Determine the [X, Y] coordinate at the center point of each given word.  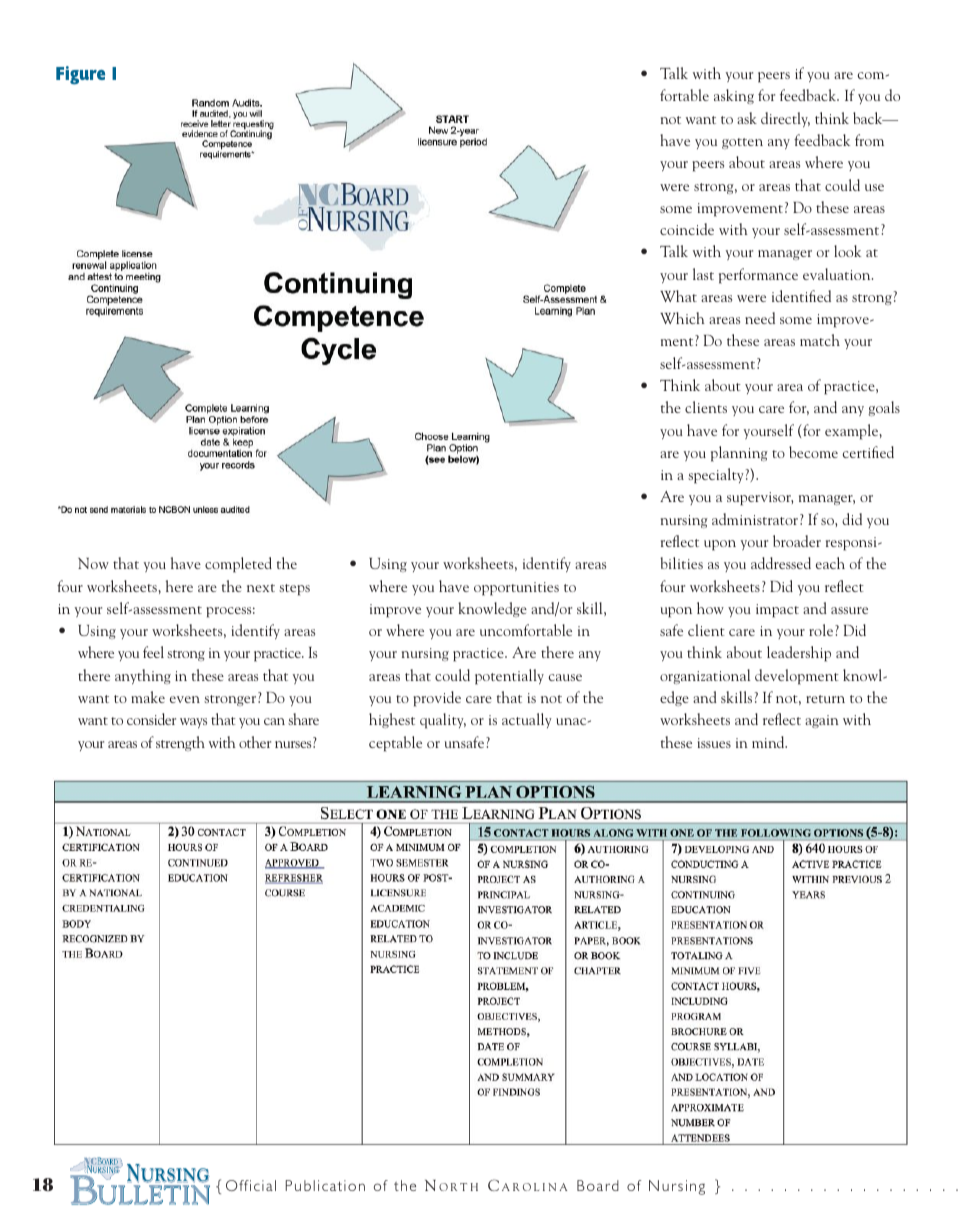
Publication [325, 1185]
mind [769, 742]
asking [734, 96]
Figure [80, 75]
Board [598, 1185]
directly [785, 120]
